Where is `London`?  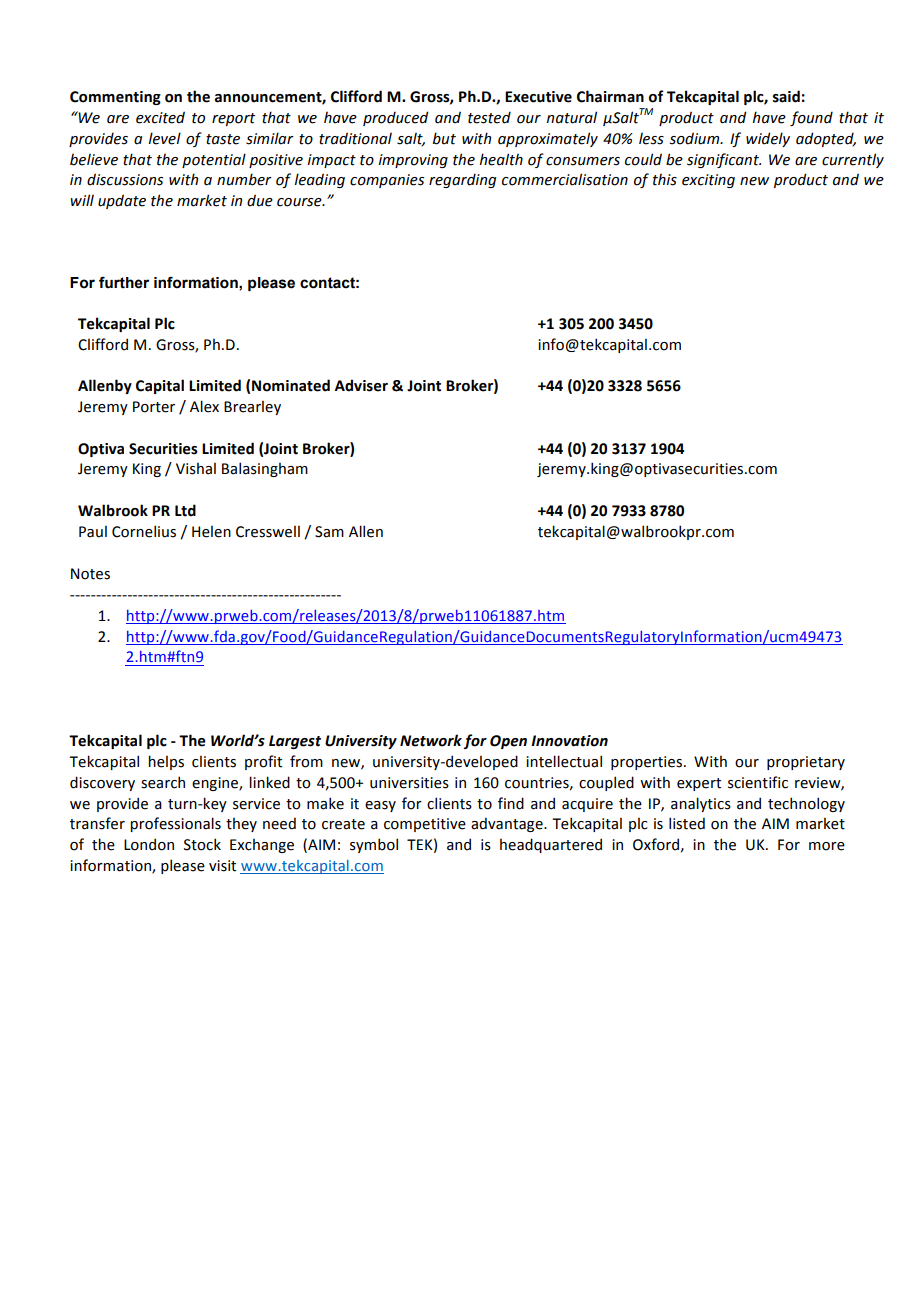
London is located at coordinates (149, 844).
